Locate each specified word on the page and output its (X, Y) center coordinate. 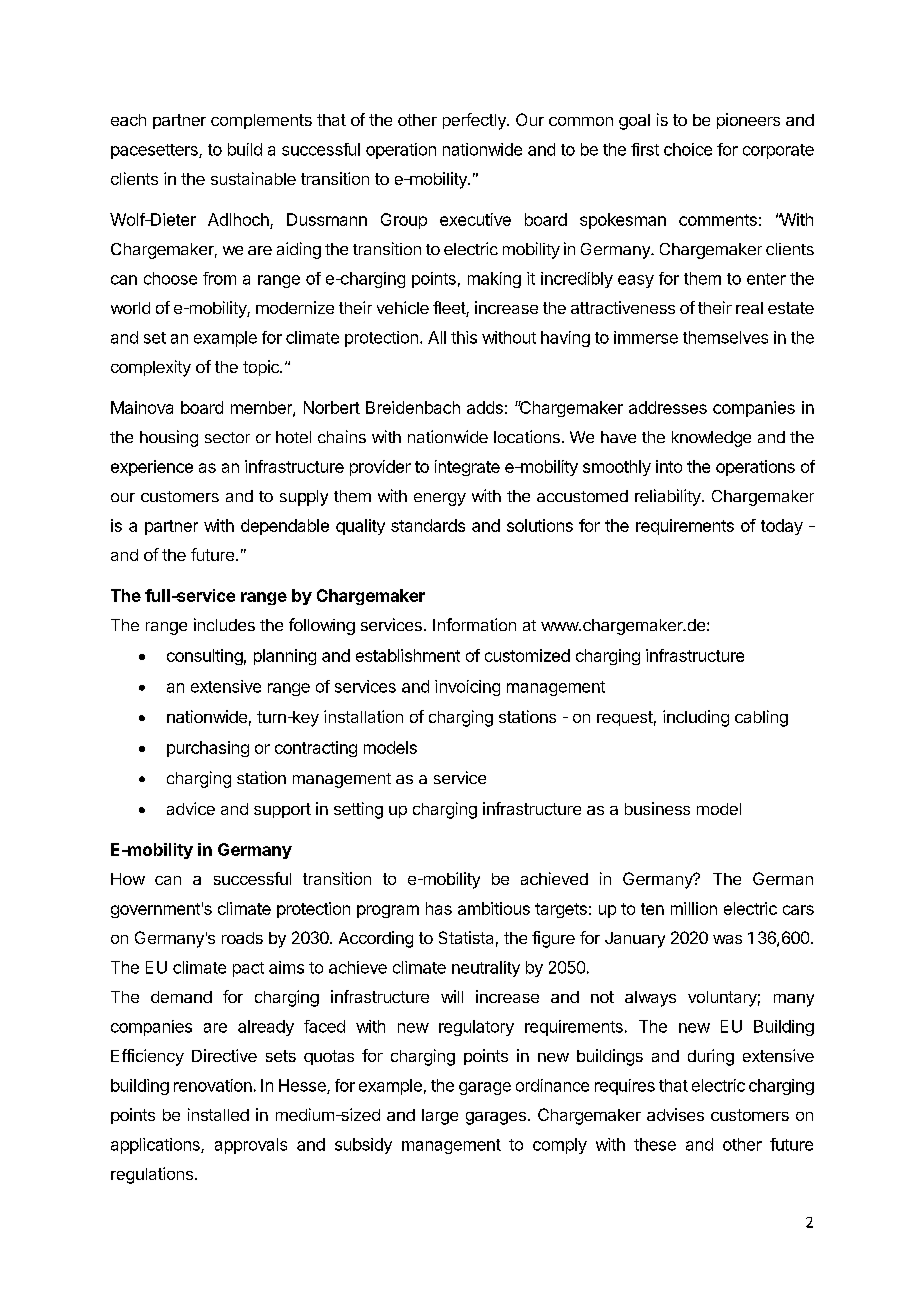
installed (218, 1114)
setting (358, 810)
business (657, 808)
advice (191, 808)
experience (152, 468)
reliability (669, 497)
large (440, 1117)
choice (688, 149)
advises (675, 1114)
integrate (467, 468)
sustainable (253, 178)
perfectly (475, 121)
